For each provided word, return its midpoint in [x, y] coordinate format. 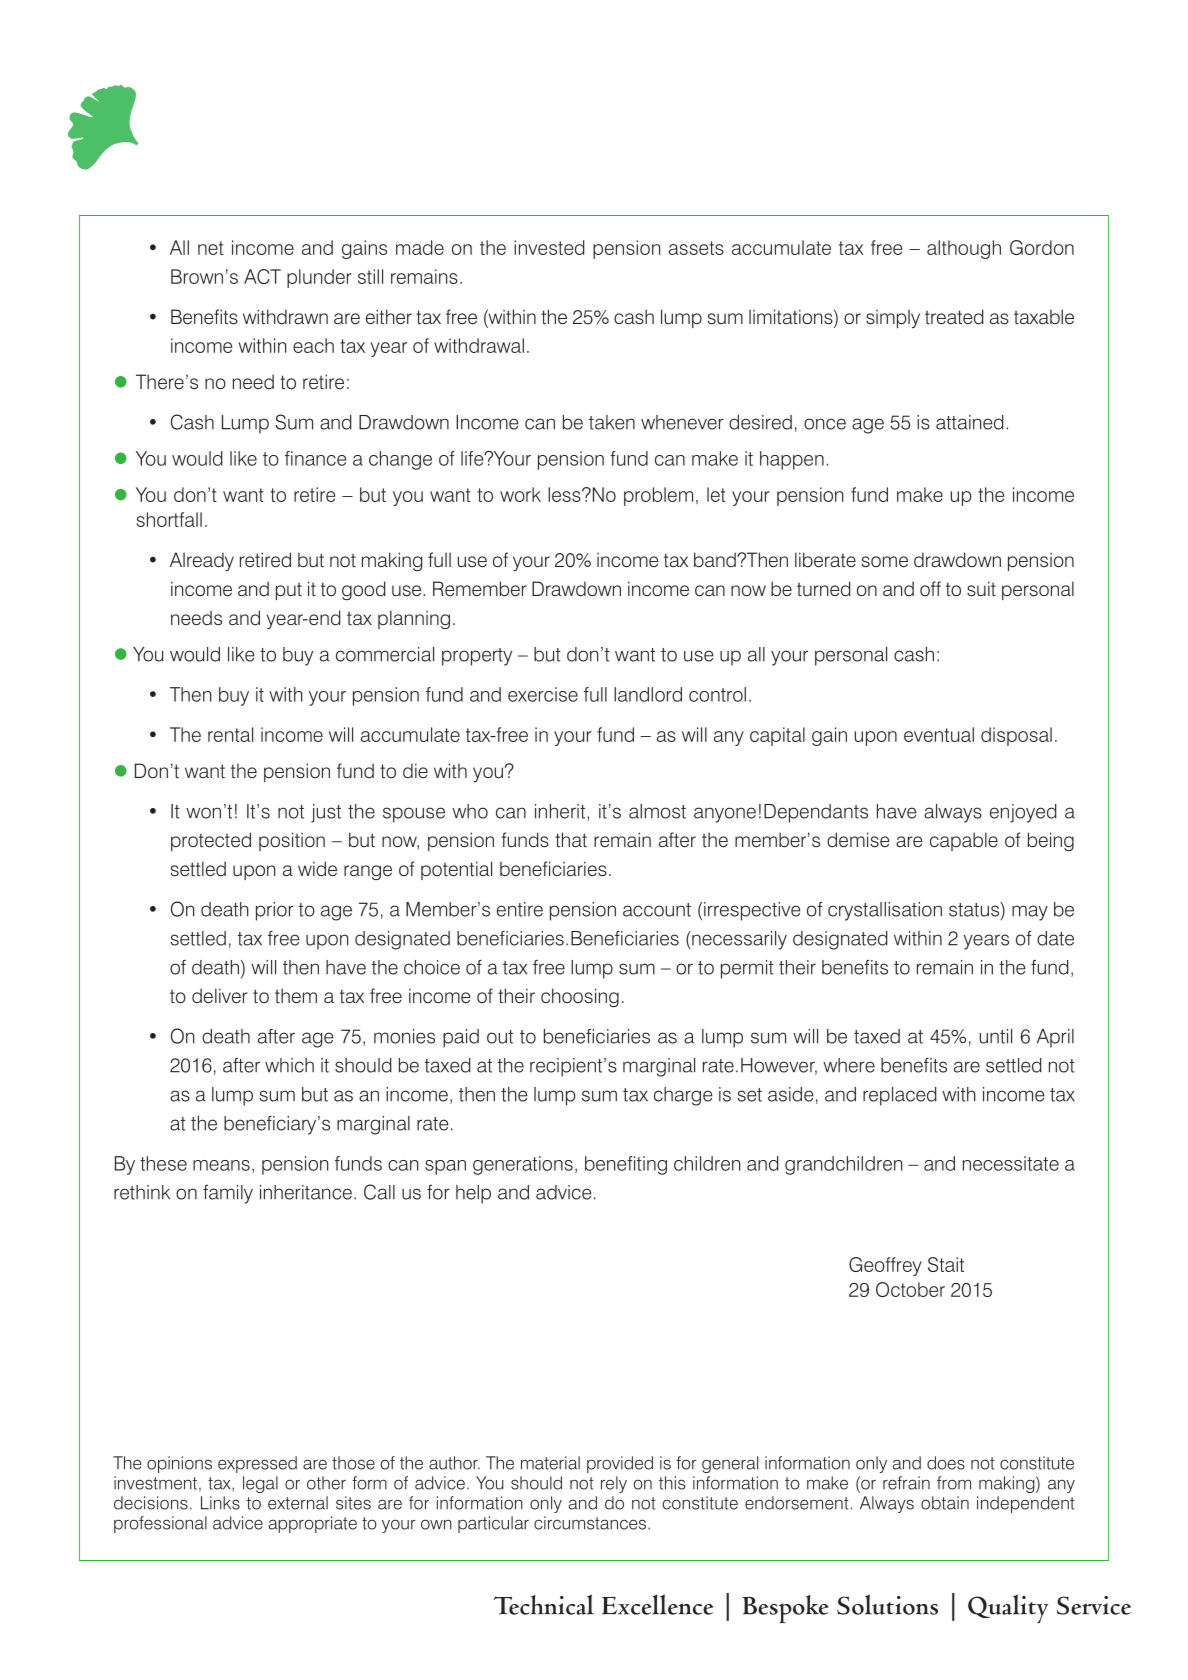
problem [658, 496]
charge [683, 1096]
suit [981, 589]
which [289, 1065]
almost [657, 811]
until [996, 1036]
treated [954, 317]
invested [549, 247]
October [910, 1289]
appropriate [313, 1524]
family [228, 1194]
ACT [262, 276]
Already [202, 562]
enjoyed [1023, 813]
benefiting [626, 1165]
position [292, 841]
